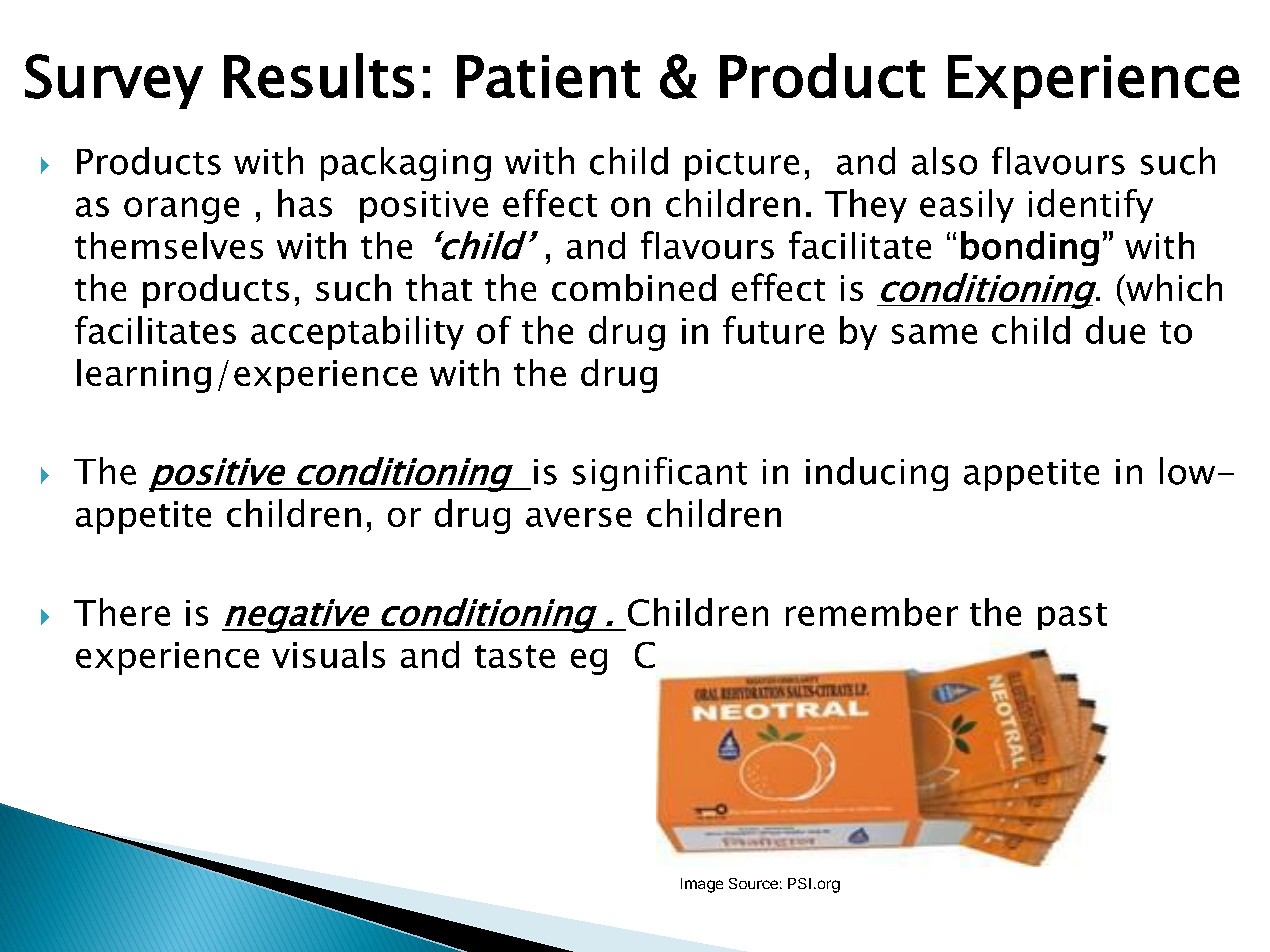  I want to click on visuals, so click(328, 654).
